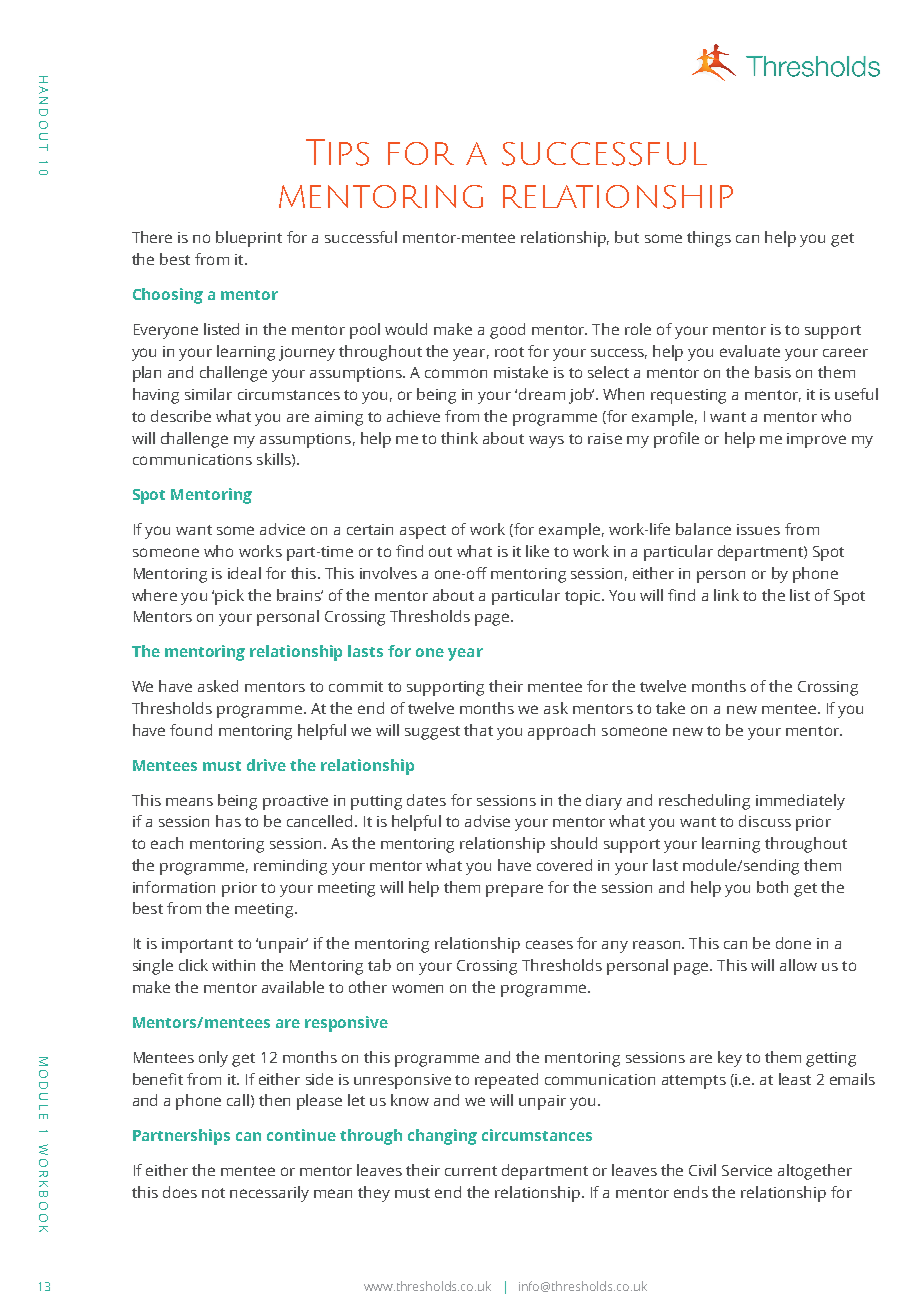 The width and height of the page is (924, 1308). What do you see at coordinates (244, 573) in the page?
I see `ideal` at bounding box center [244, 573].
